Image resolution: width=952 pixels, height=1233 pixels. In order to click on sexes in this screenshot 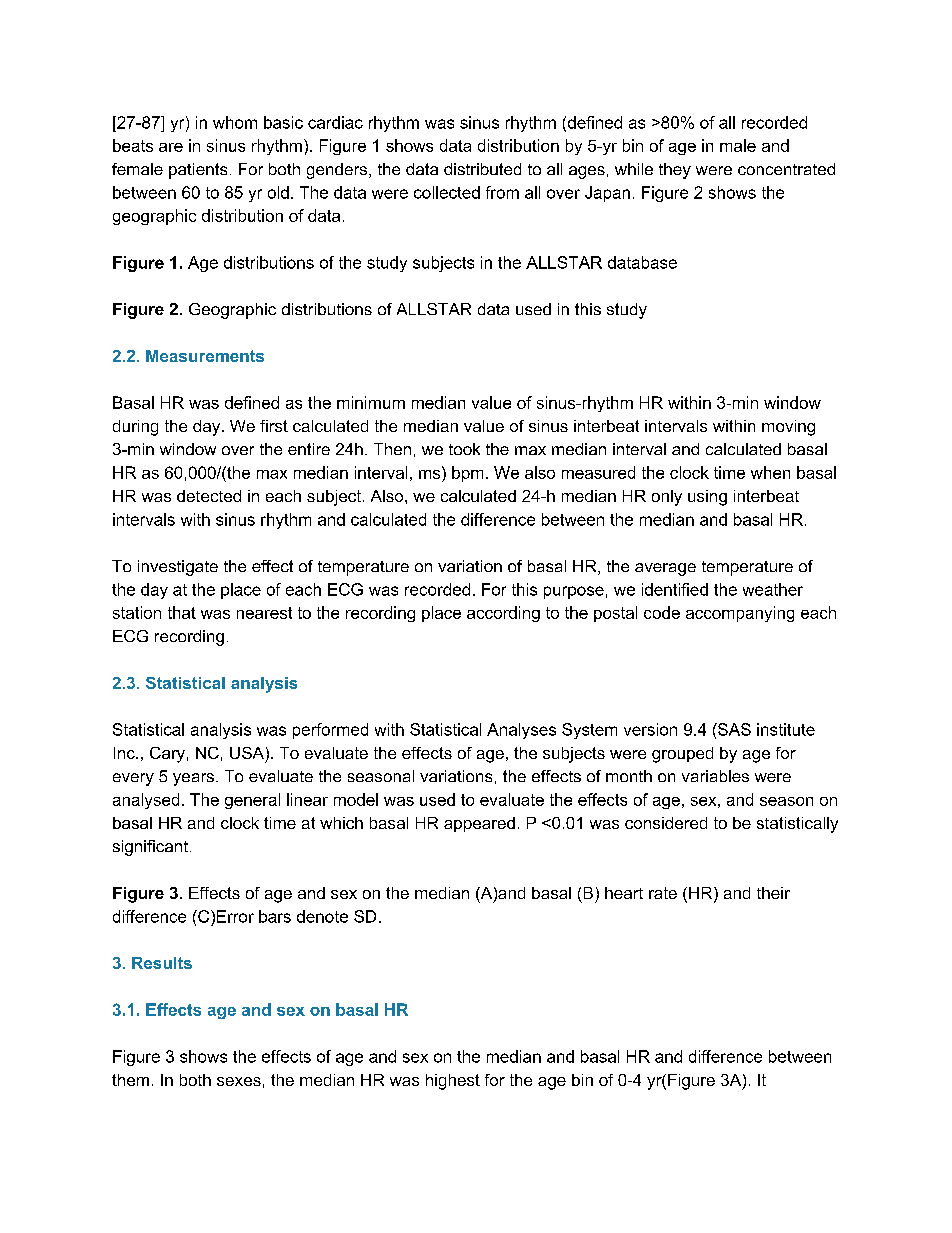, I will do `click(239, 1081)`.
